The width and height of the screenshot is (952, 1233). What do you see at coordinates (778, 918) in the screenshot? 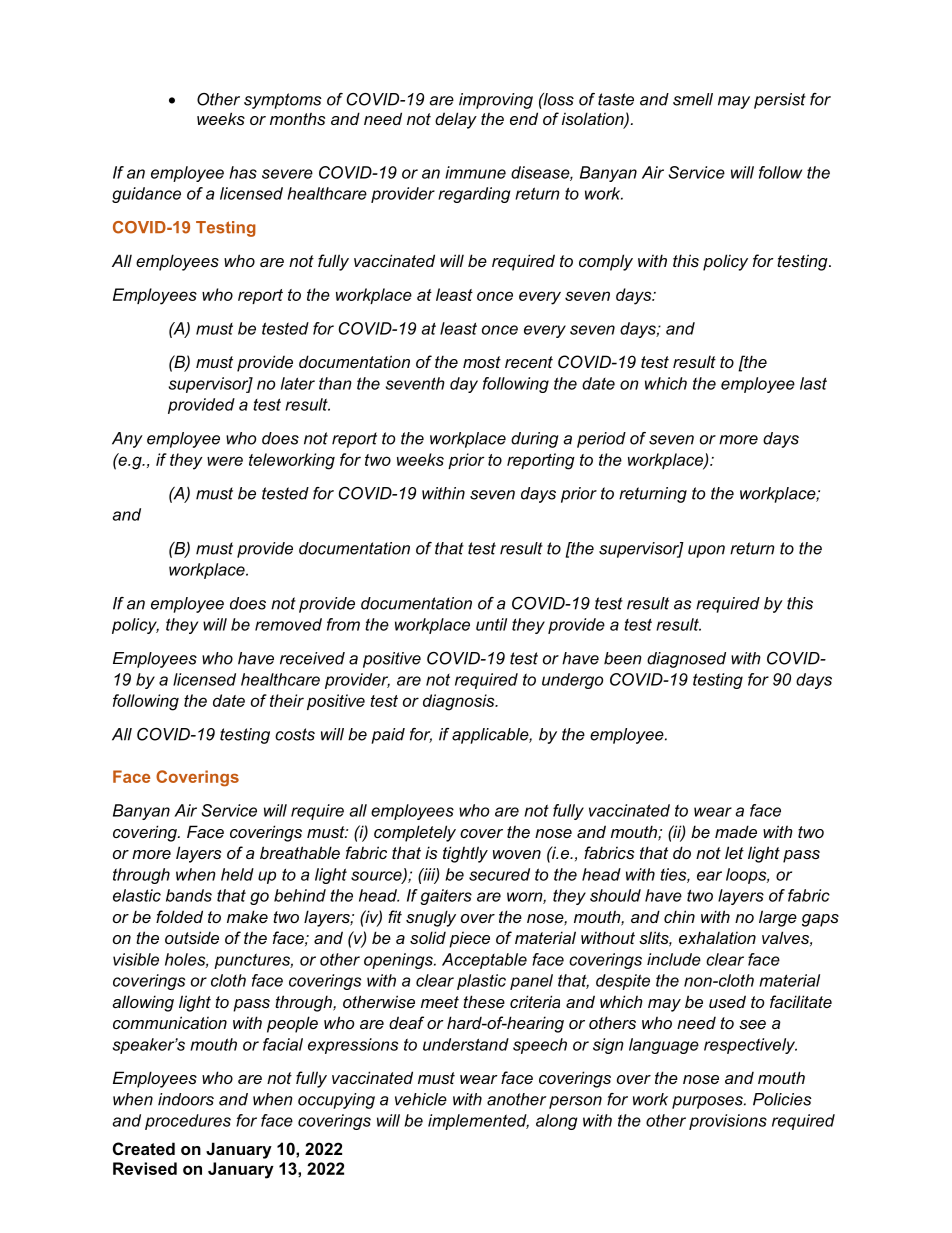
I see `large` at bounding box center [778, 918].
